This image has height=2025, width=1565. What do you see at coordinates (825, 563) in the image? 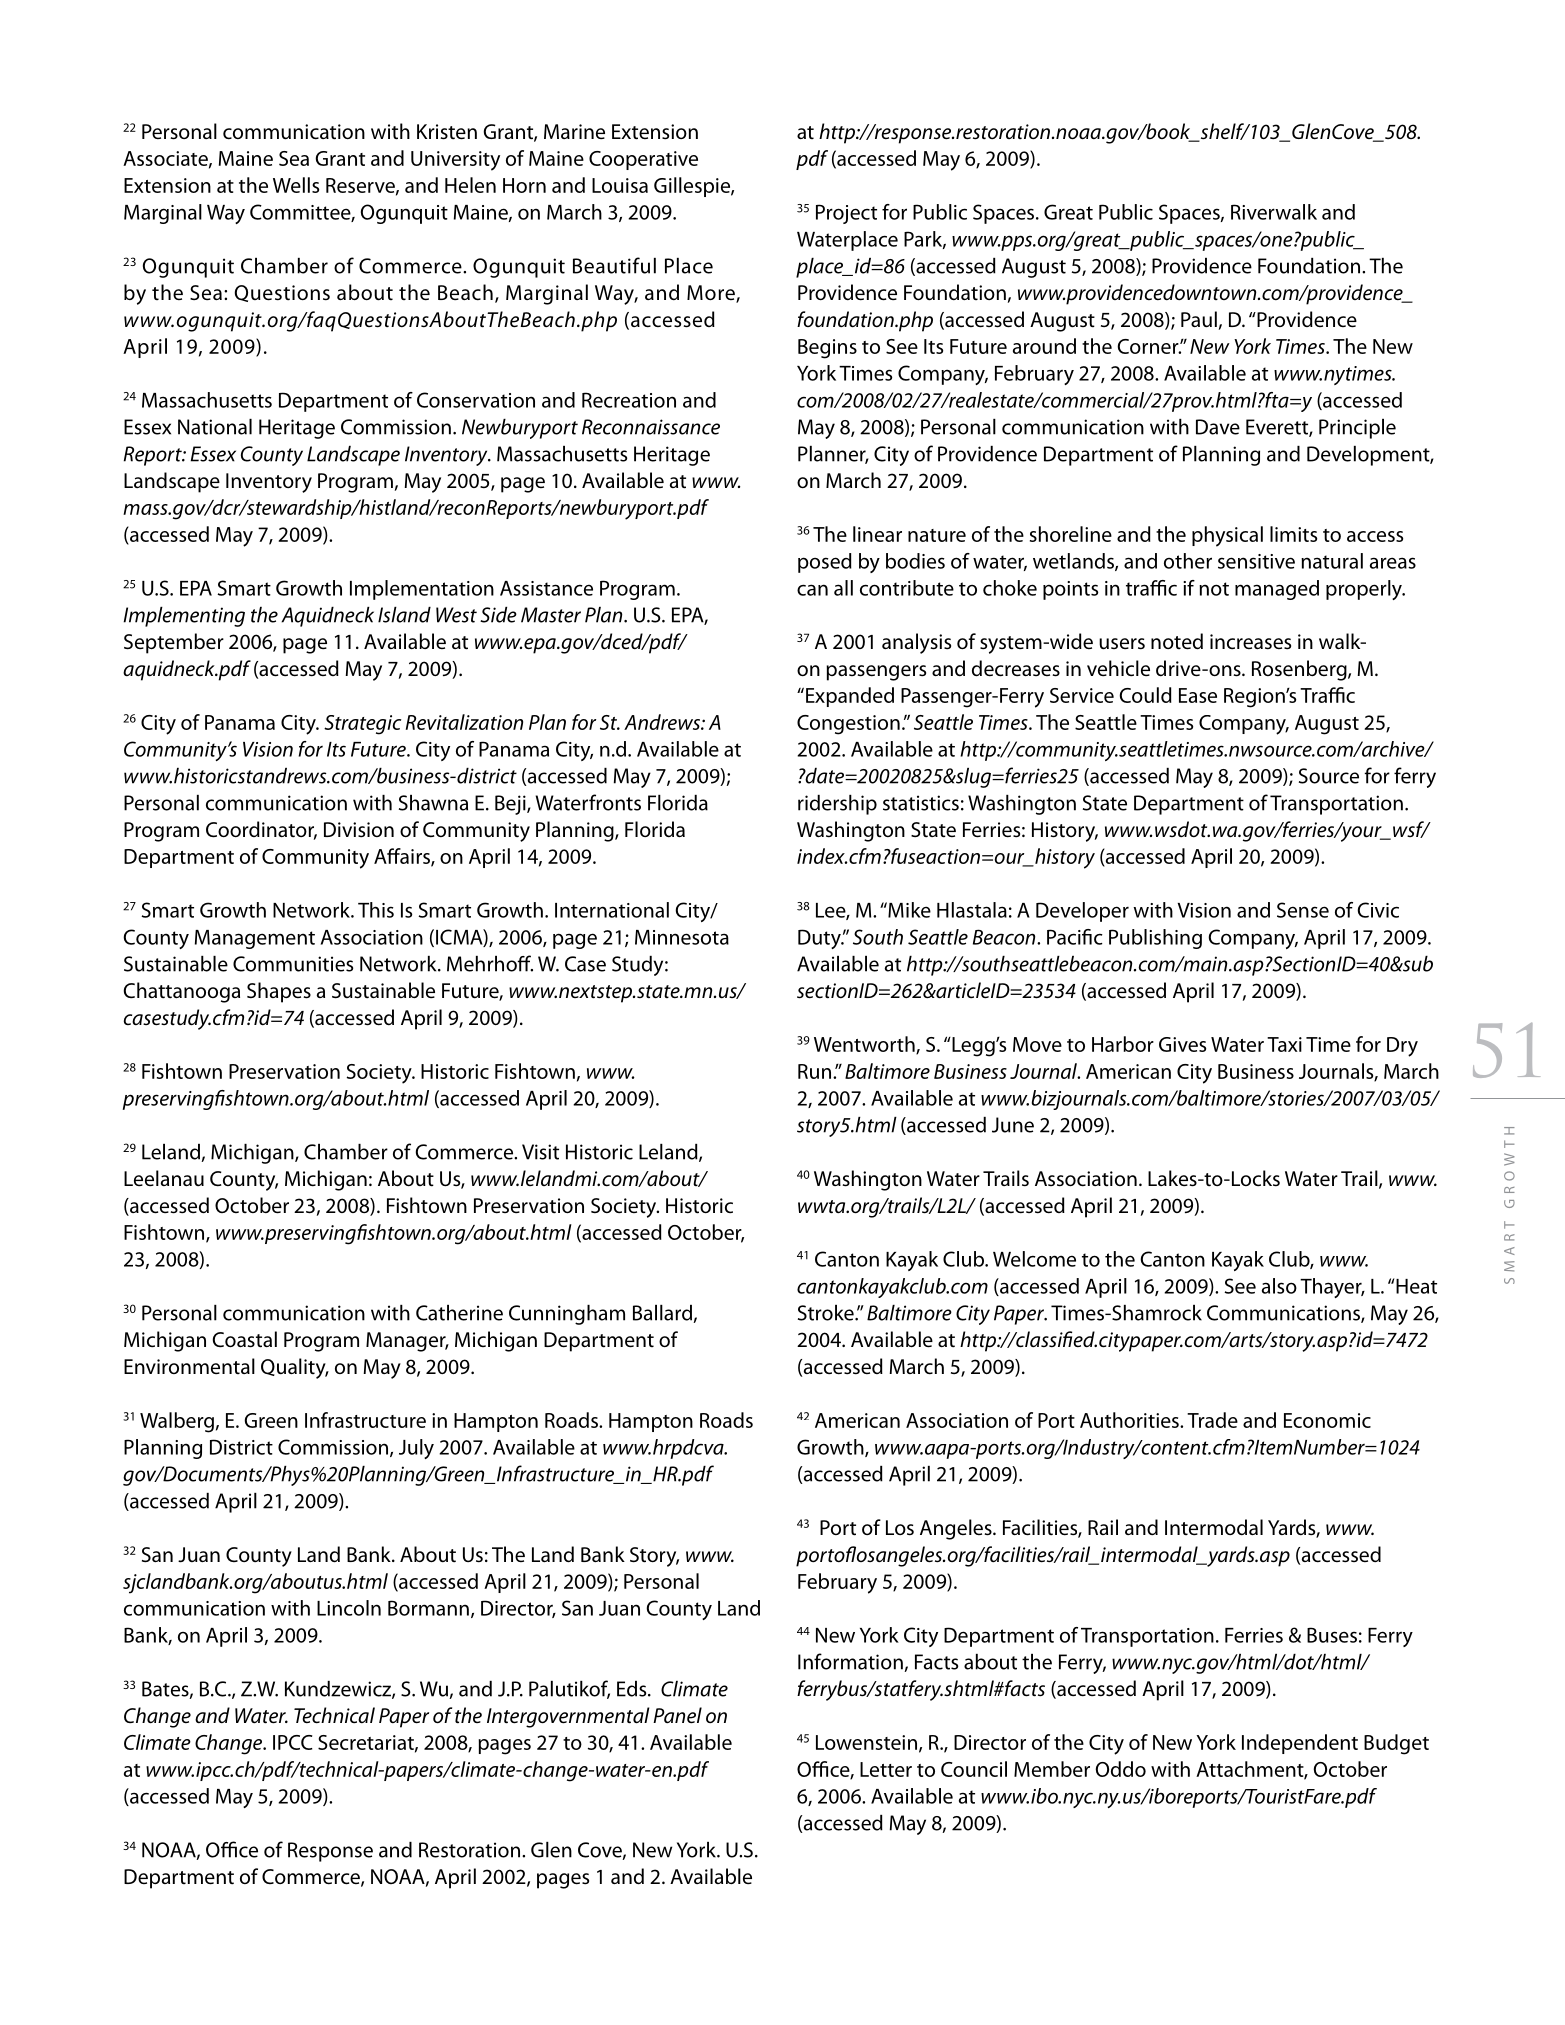
I see `posed` at bounding box center [825, 563].
